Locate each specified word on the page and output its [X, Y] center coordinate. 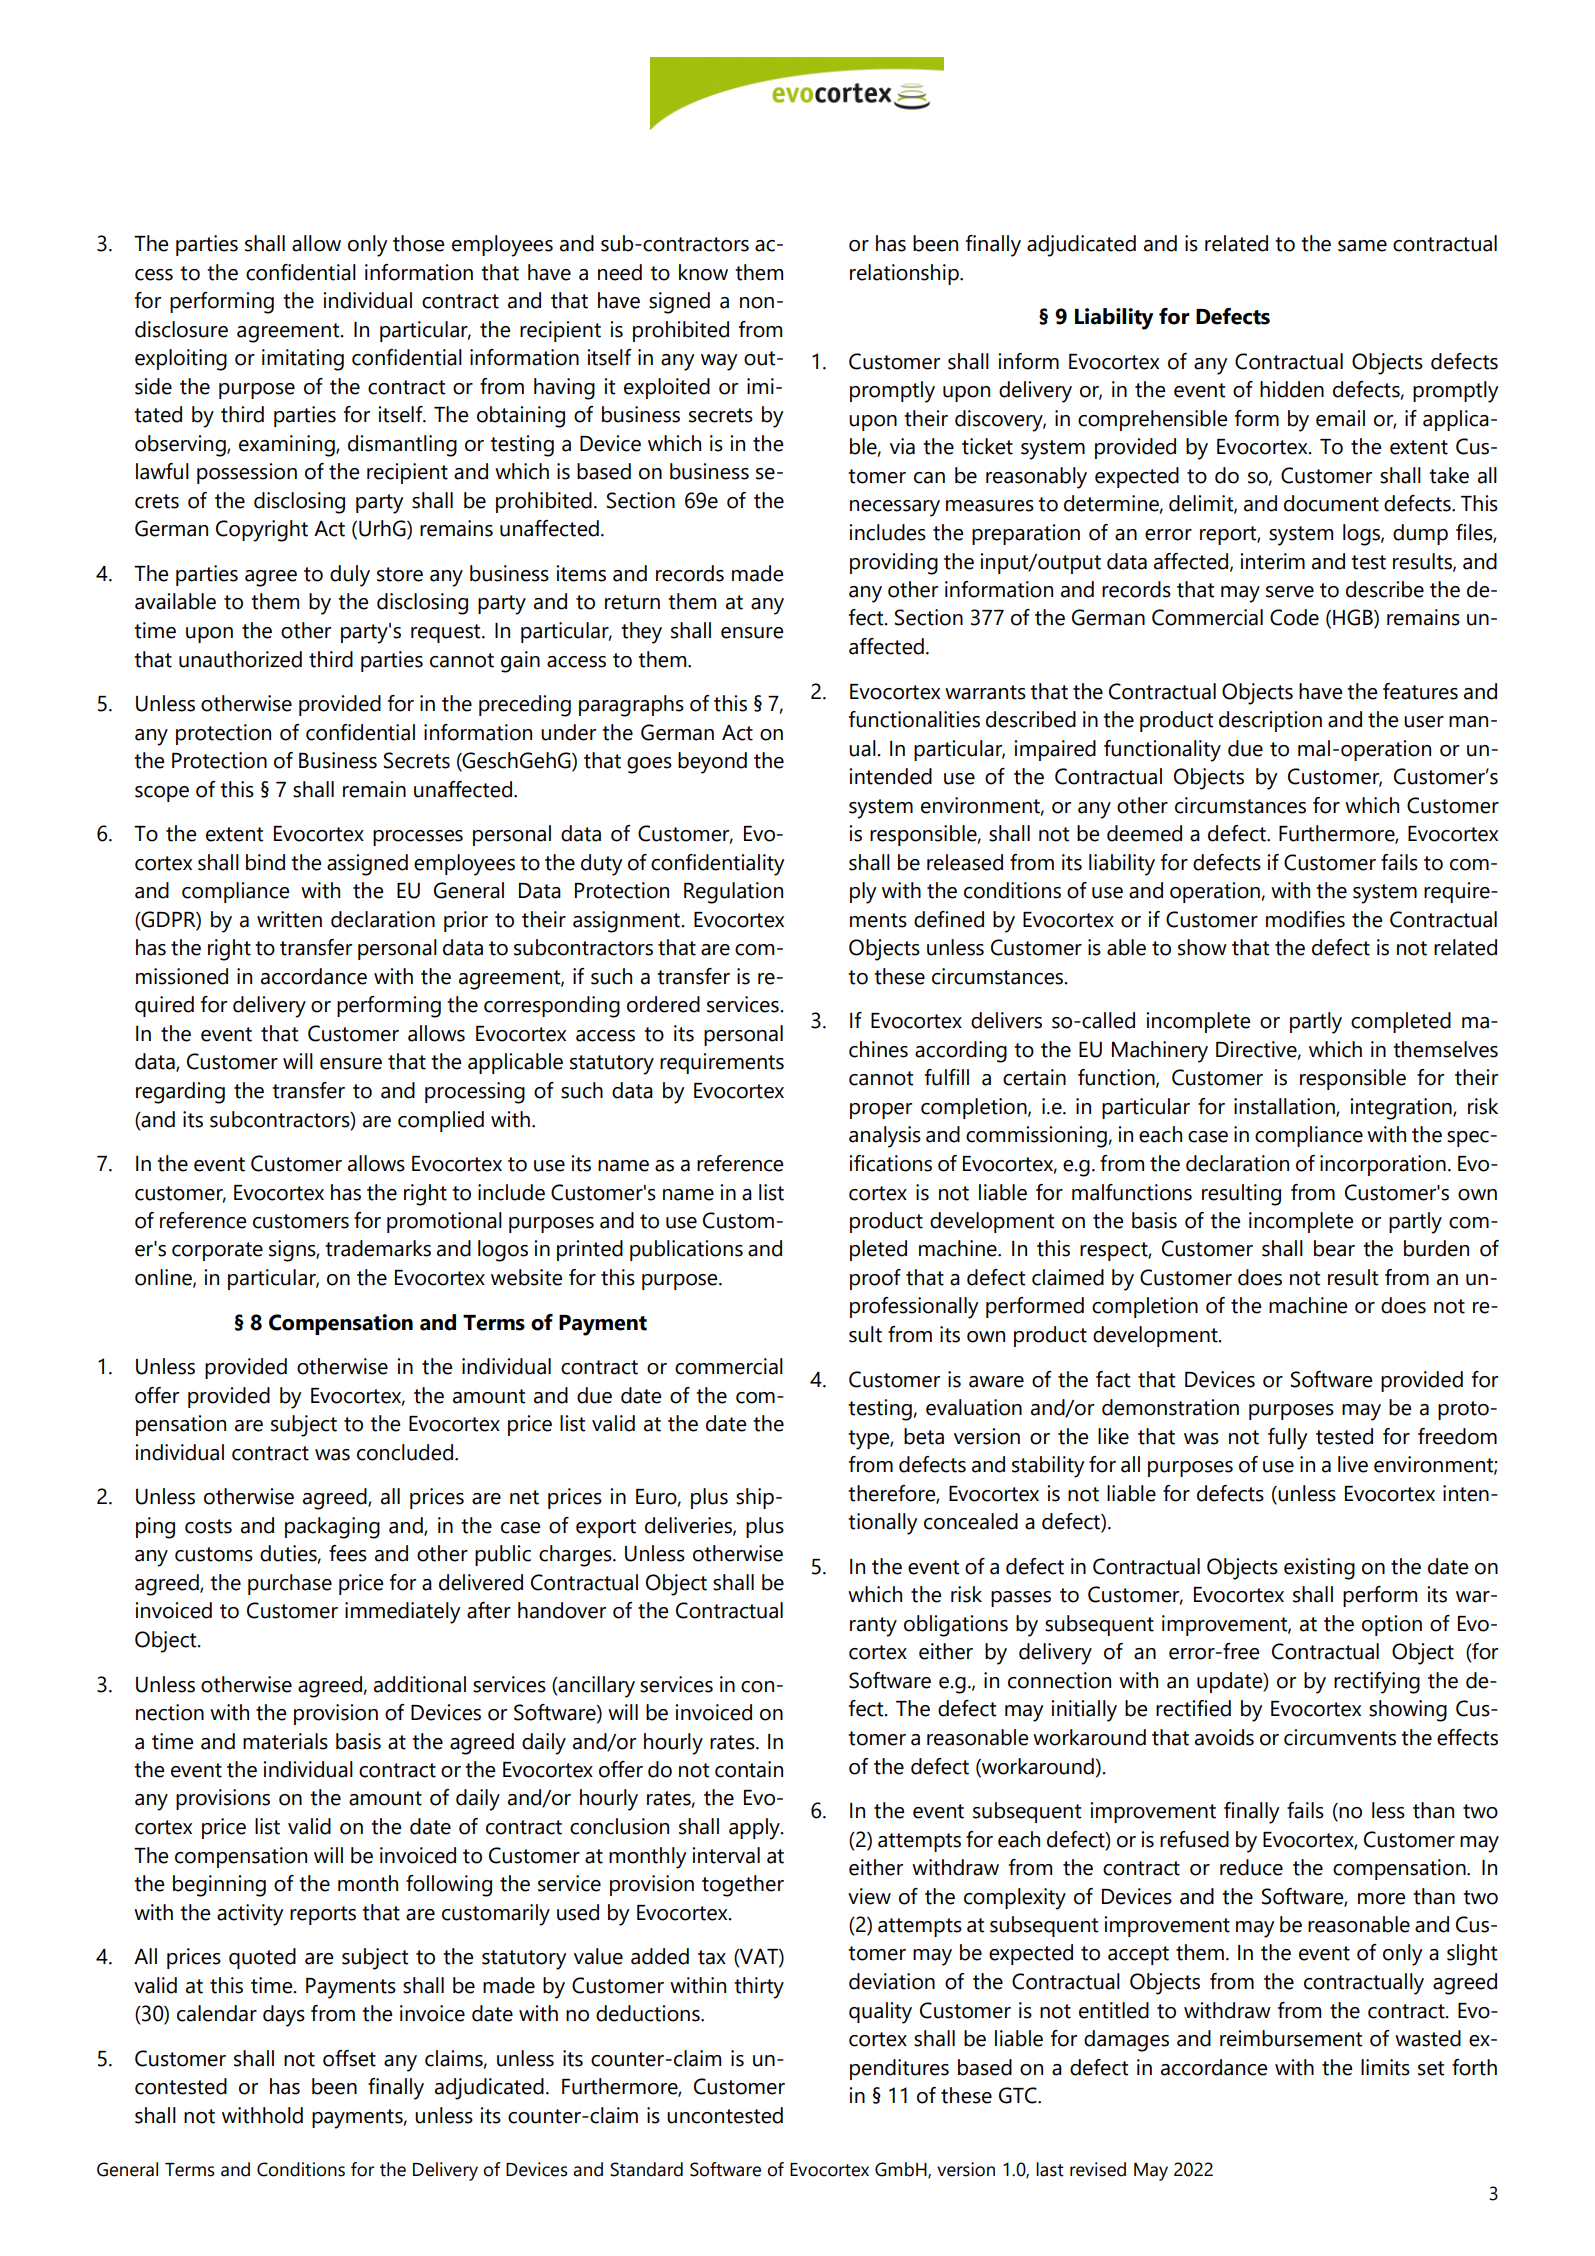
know [703, 272]
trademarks [378, 1248]
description [1270, 721]
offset [349, 2058]
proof [875, 1279]
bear [1334, 1248]
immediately [403, 1613]
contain [749, 1769]
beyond [712, 763]
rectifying [1377, 1683]
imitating [303, 360]
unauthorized [240, 659]
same [1362, 246]
